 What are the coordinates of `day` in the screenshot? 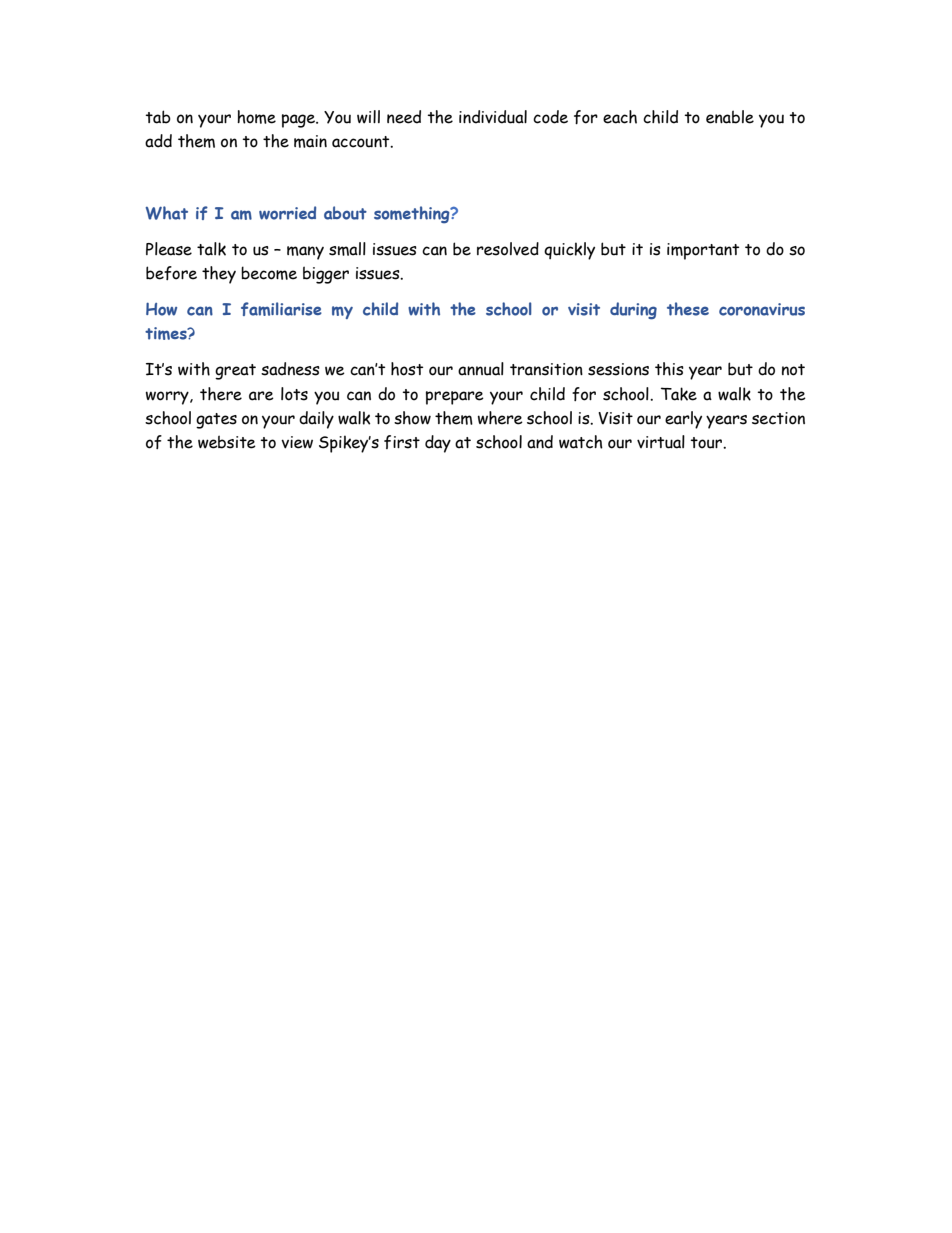 It's located at (438, 444).
